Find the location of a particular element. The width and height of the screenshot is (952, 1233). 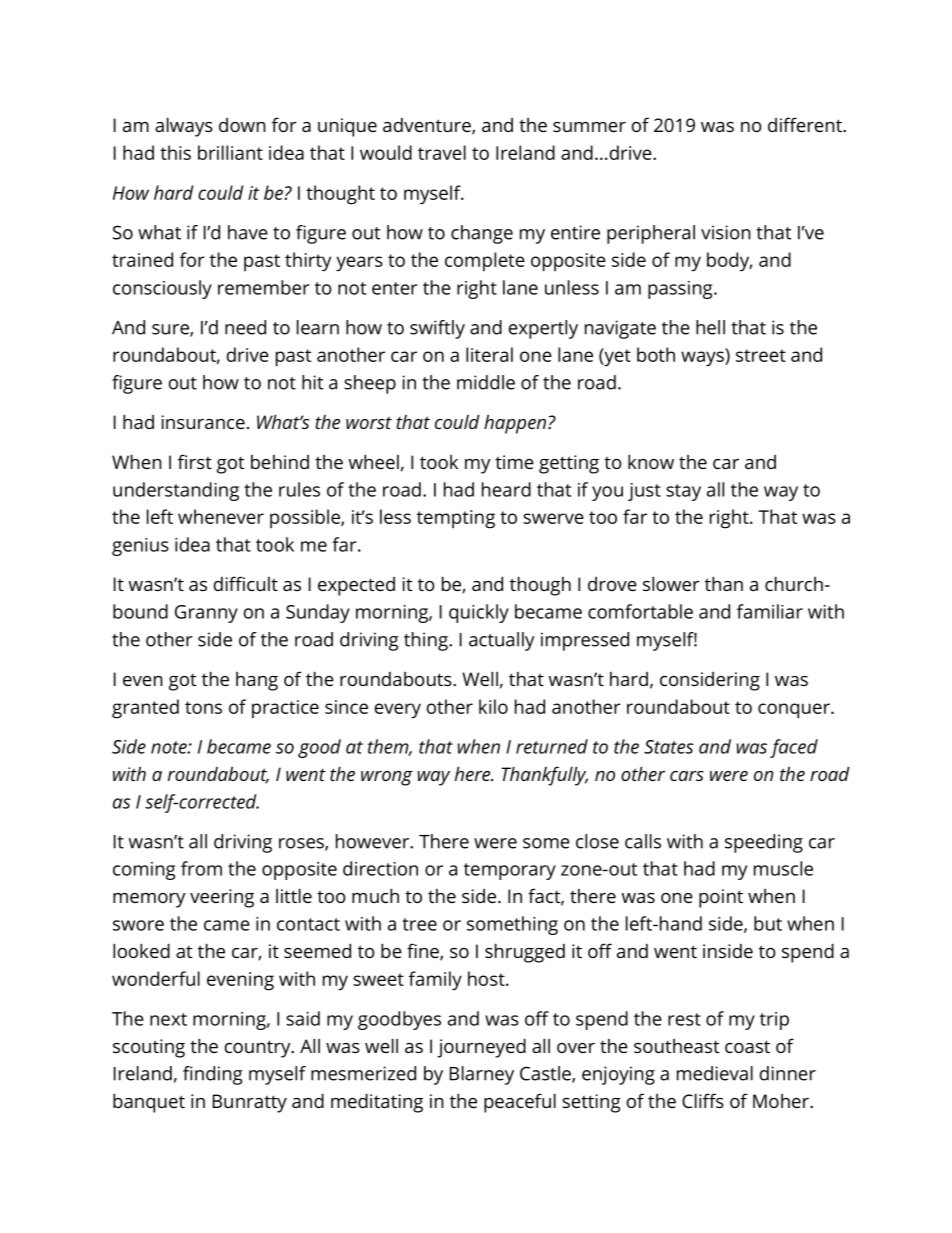

different is located at coordinates (806, 124).
